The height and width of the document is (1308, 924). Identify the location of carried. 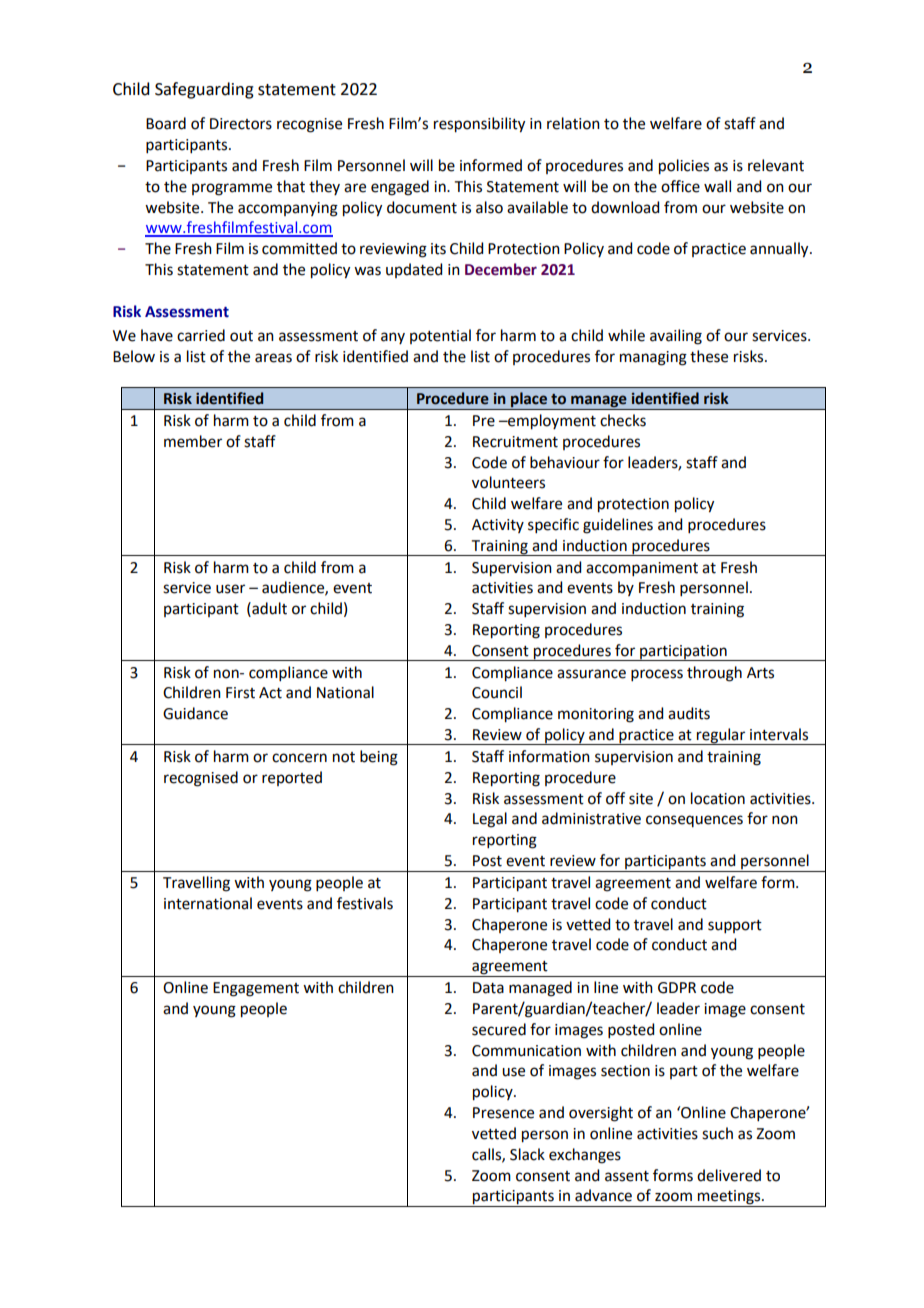
(201, 335).
